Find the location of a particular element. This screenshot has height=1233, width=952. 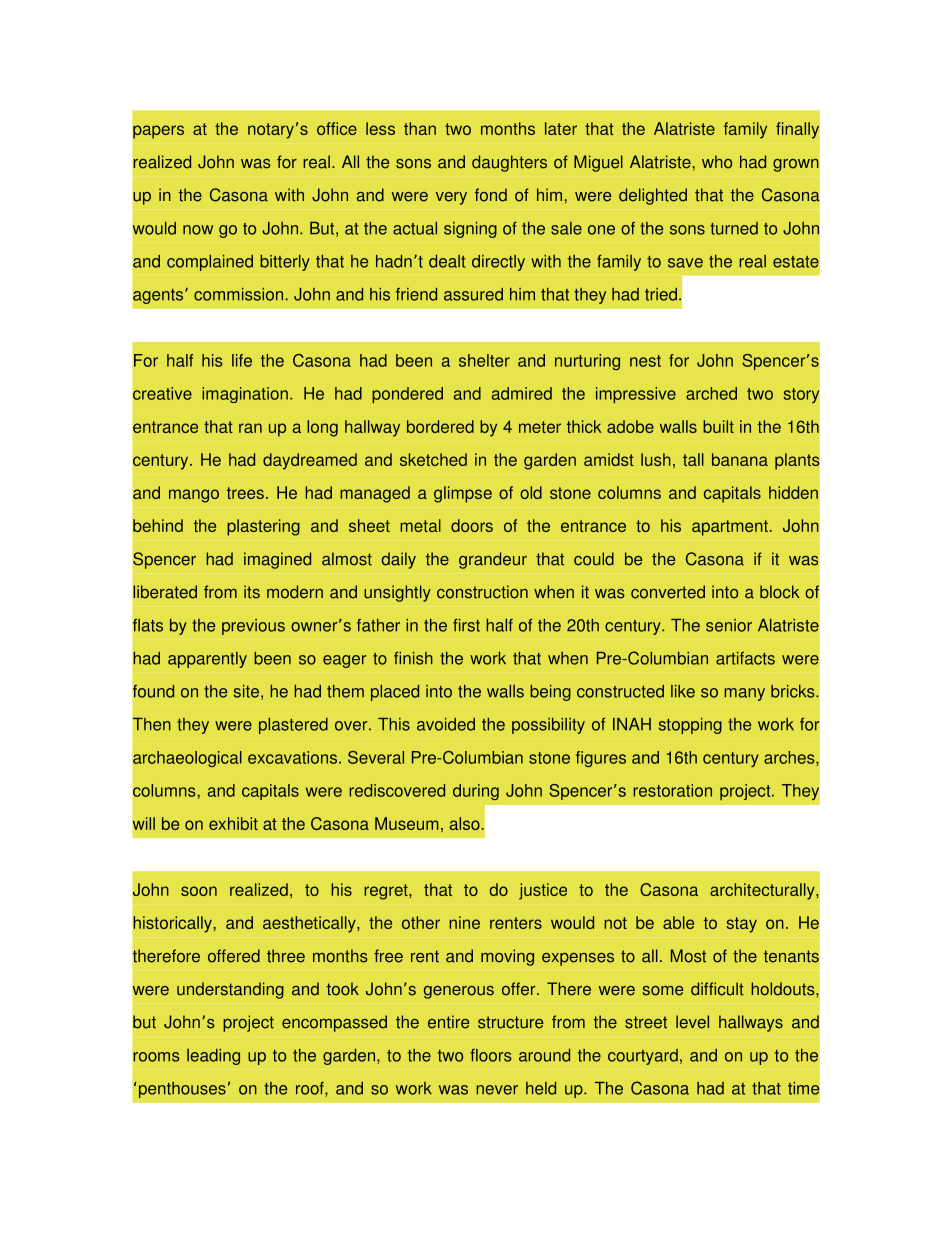

life is located at coordinates (242, 360).
